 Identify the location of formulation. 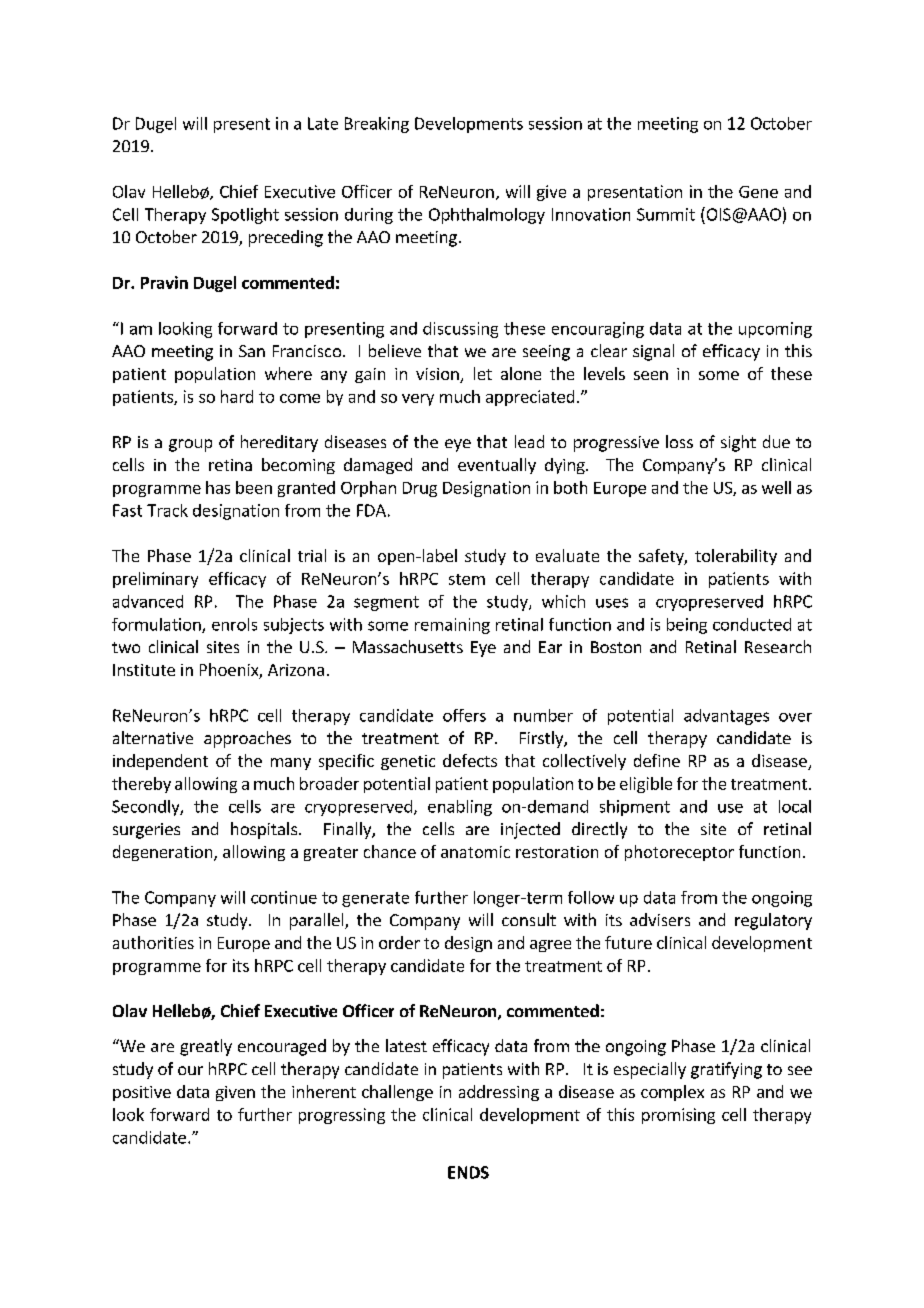
(157, 625).
